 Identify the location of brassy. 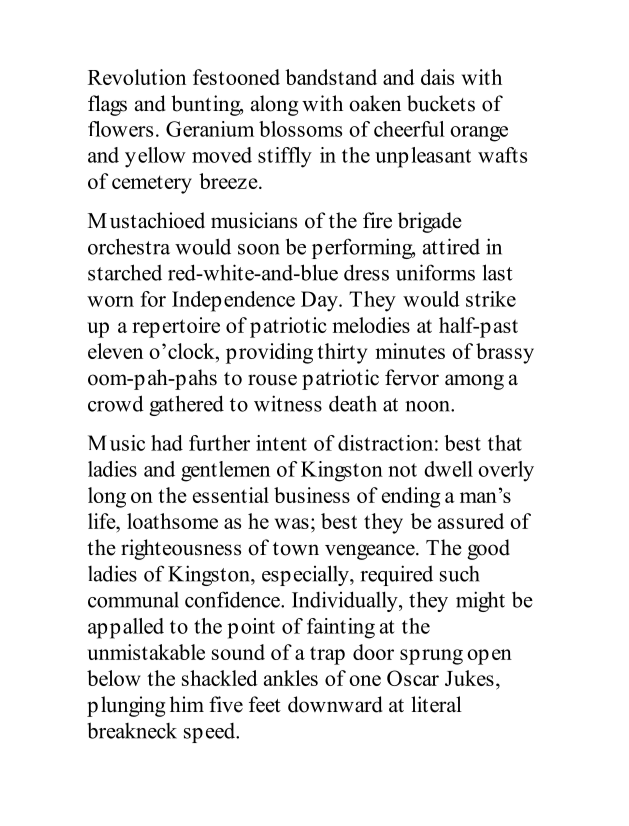
(505, 353).
